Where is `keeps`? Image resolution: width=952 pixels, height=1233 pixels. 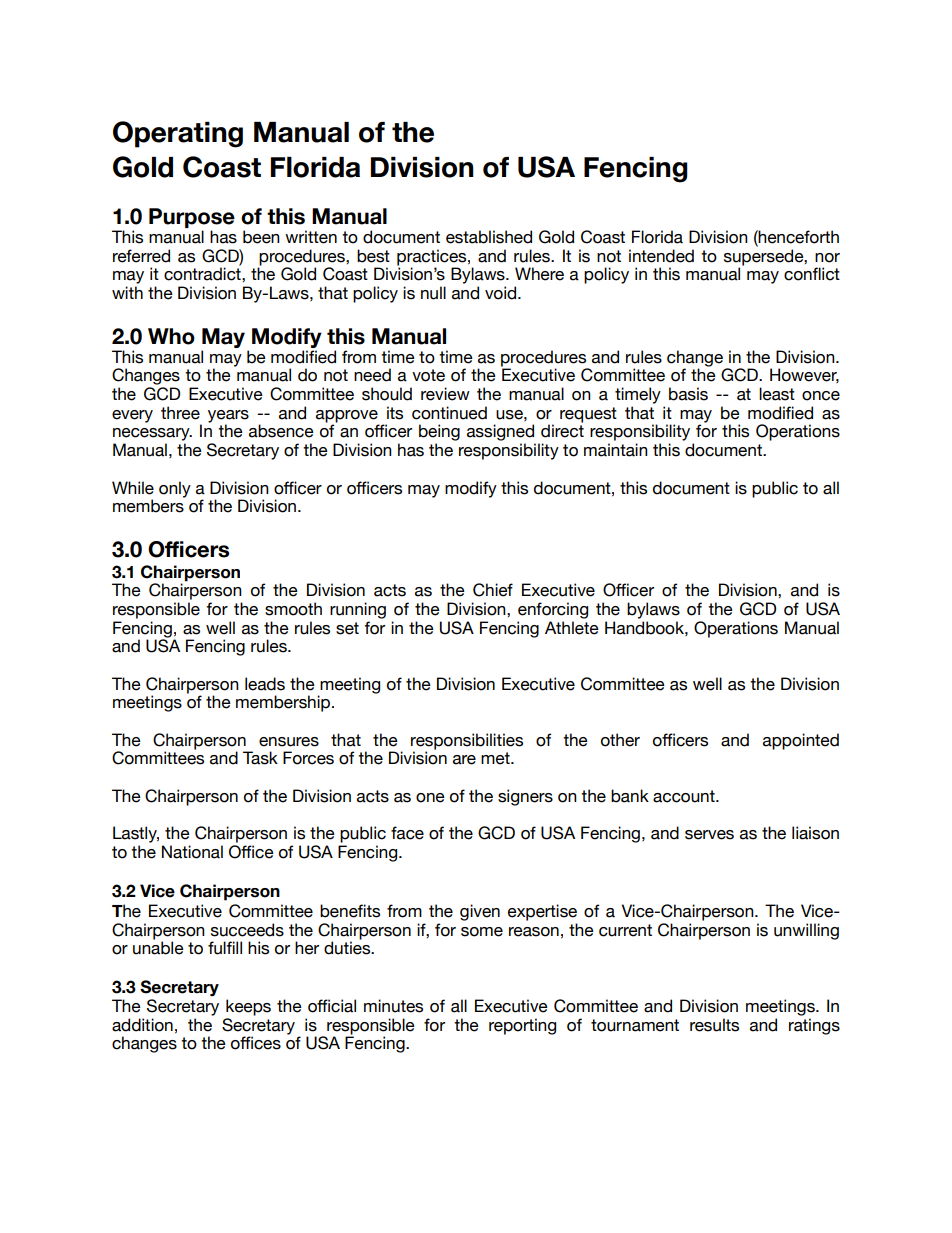
keeps is located at coordinates (248, 1007).
